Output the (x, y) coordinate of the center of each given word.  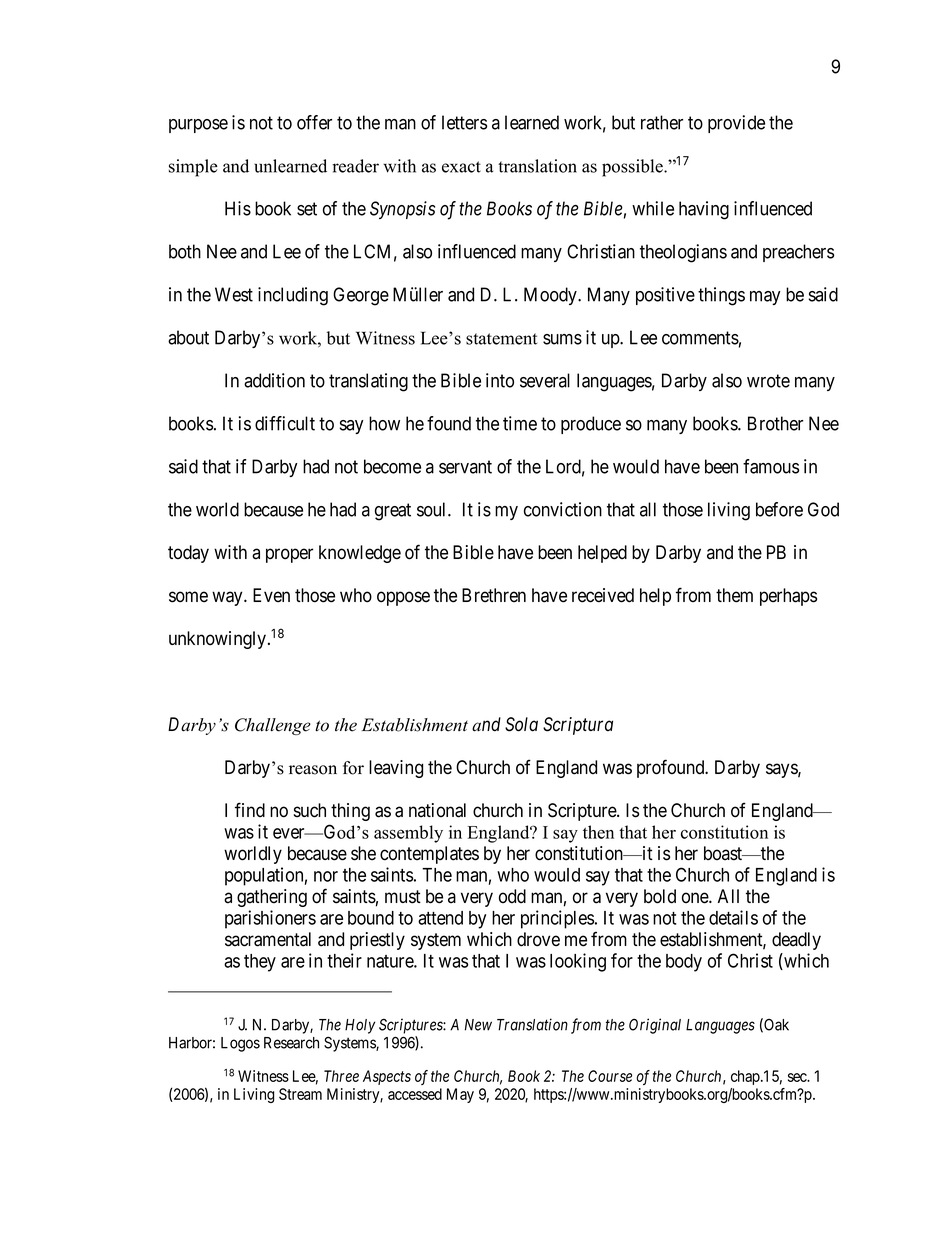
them (734, 595)
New (478, 1025)
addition (274, 380)
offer (314, 122)
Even (271, 595)
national (437, 810)
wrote (768, 381)
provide (736, 124)
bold (660, 896)
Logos (240, 1044)
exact (461, 167)
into (500, 380)
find (250, 810)
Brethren (494, 595)
